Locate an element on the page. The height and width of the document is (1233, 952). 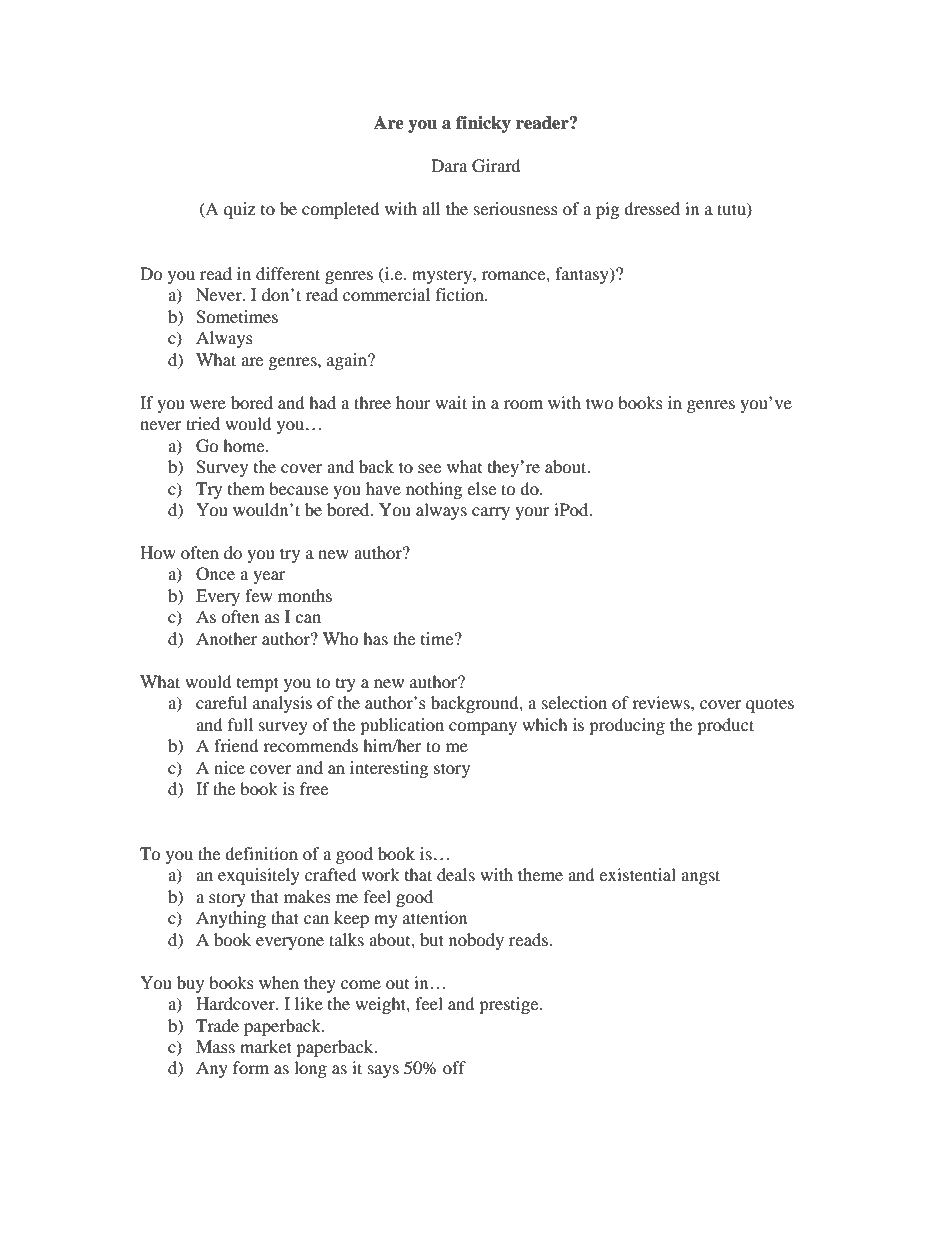
dressed is located at coordinates (652, 208).
